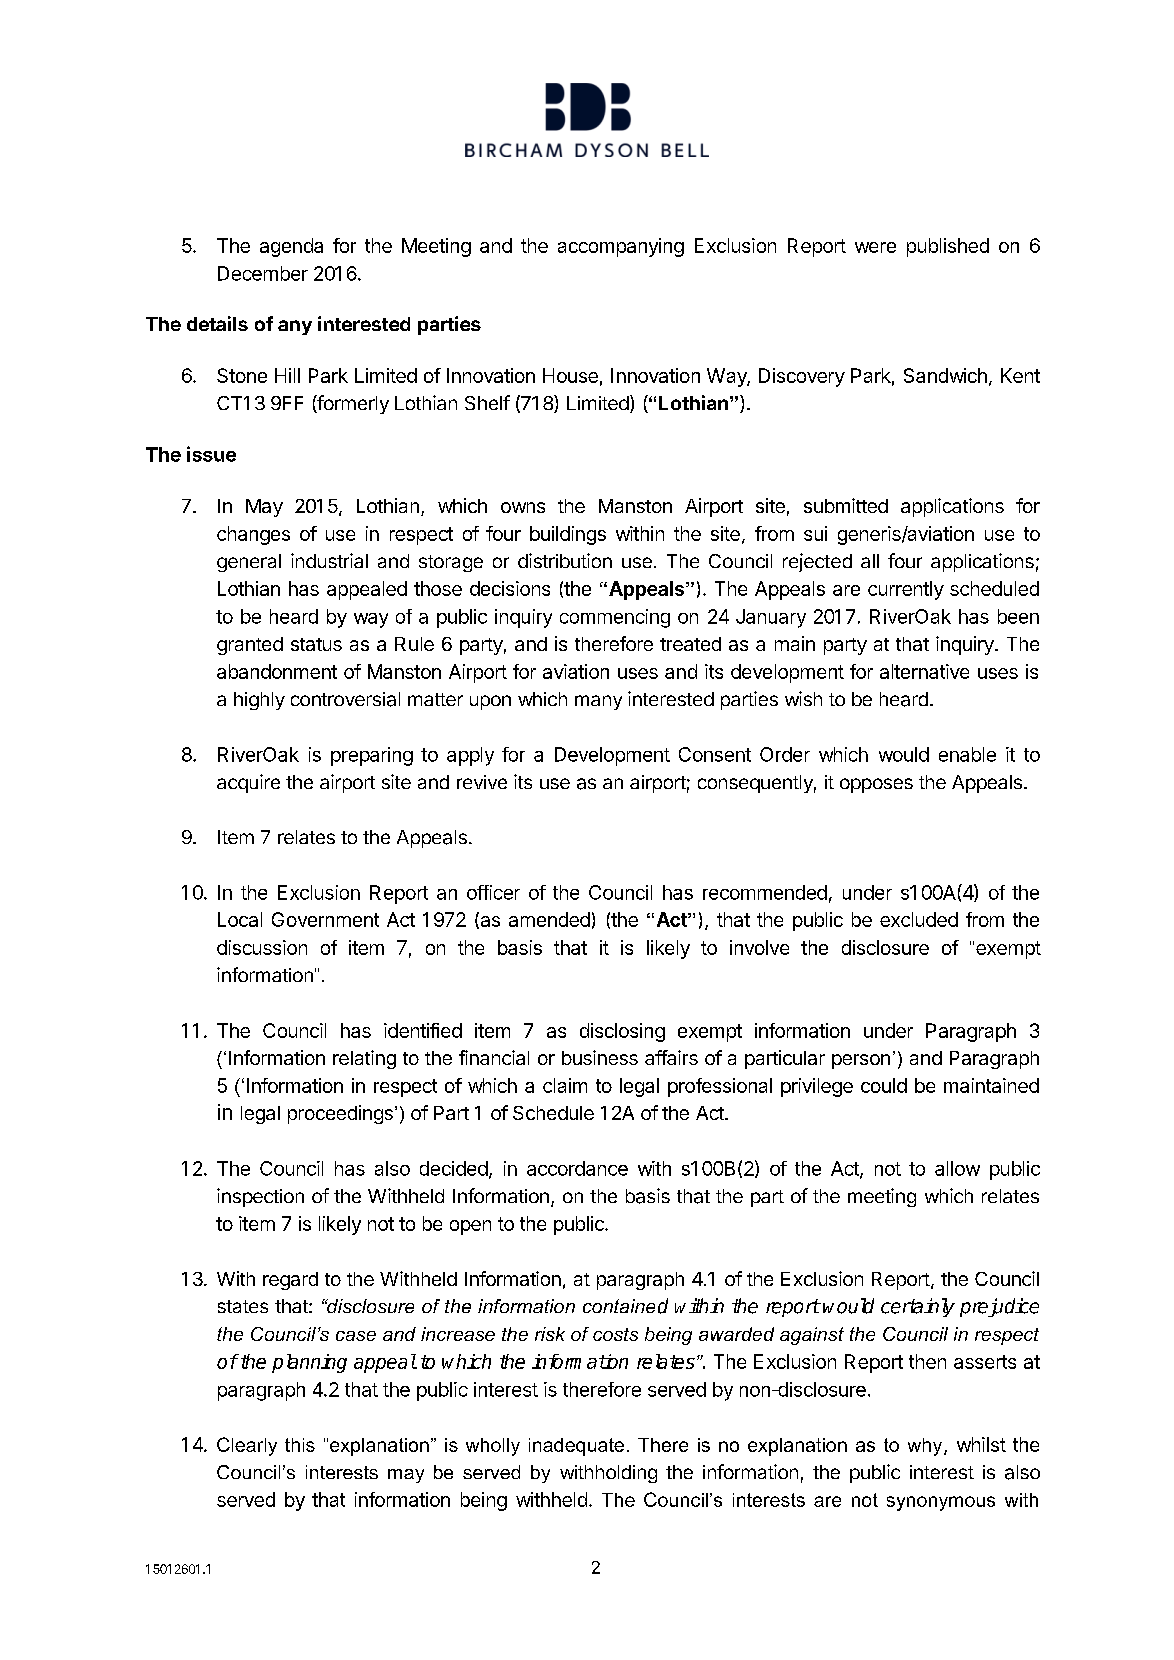 The width and height of the image is (1174, 1660). What do you see at coordinates (924, 671) in the image?
I see `alternative` at bounding box center [924, 671].
